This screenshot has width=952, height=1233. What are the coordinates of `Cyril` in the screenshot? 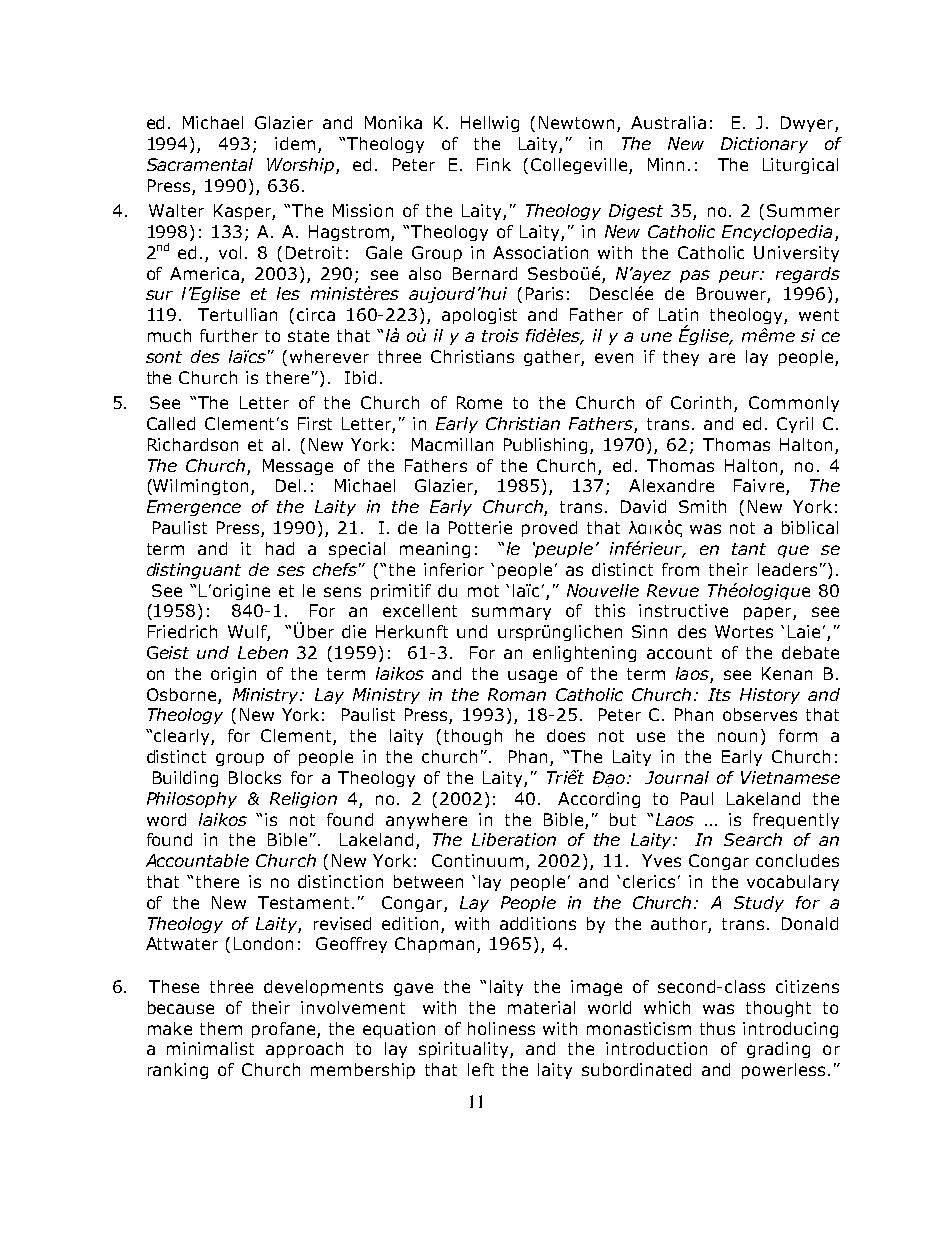 It's located at (795, 425).
